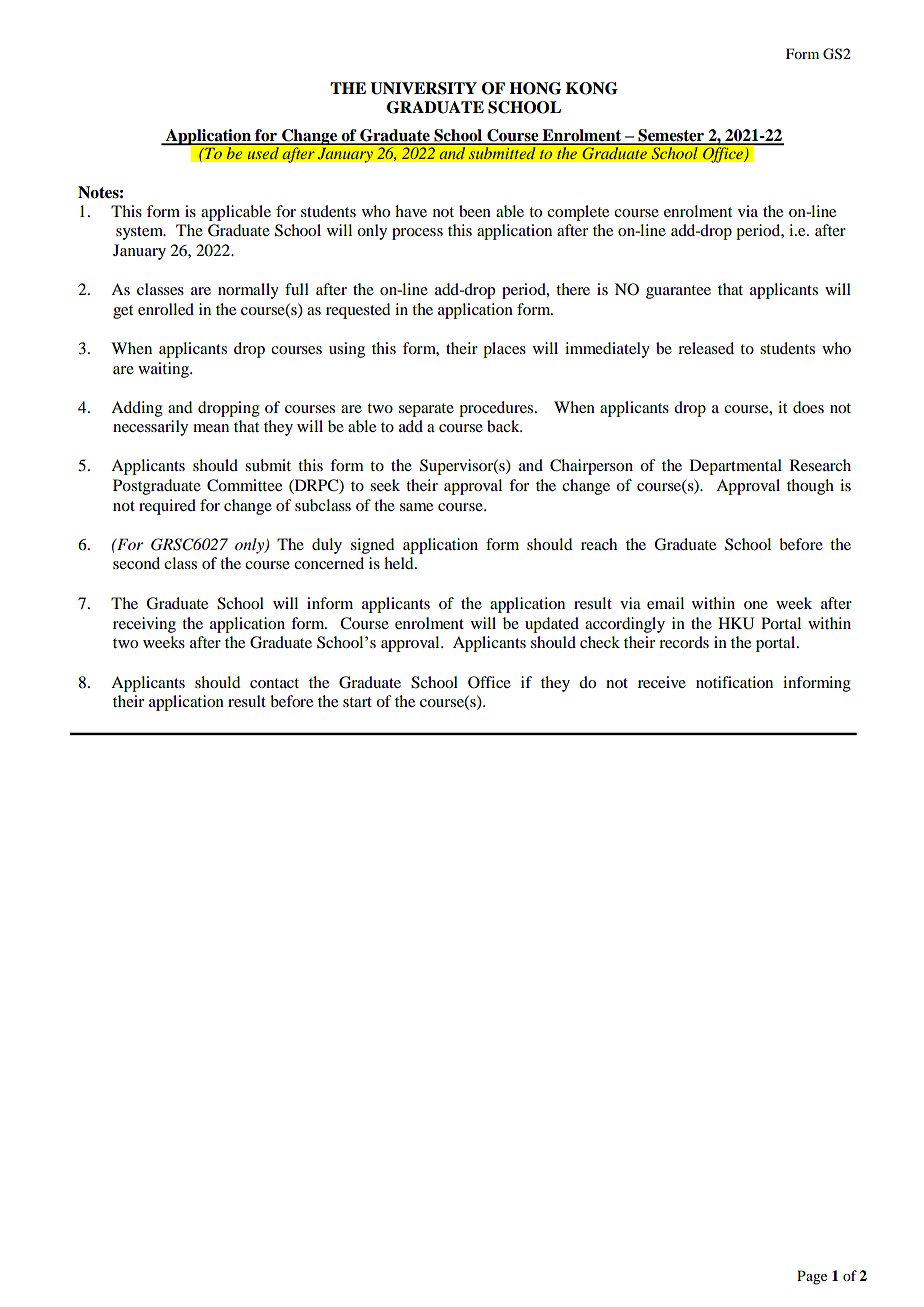 The image size is (924, 1307). I want to click on system, so click(141, 233).
